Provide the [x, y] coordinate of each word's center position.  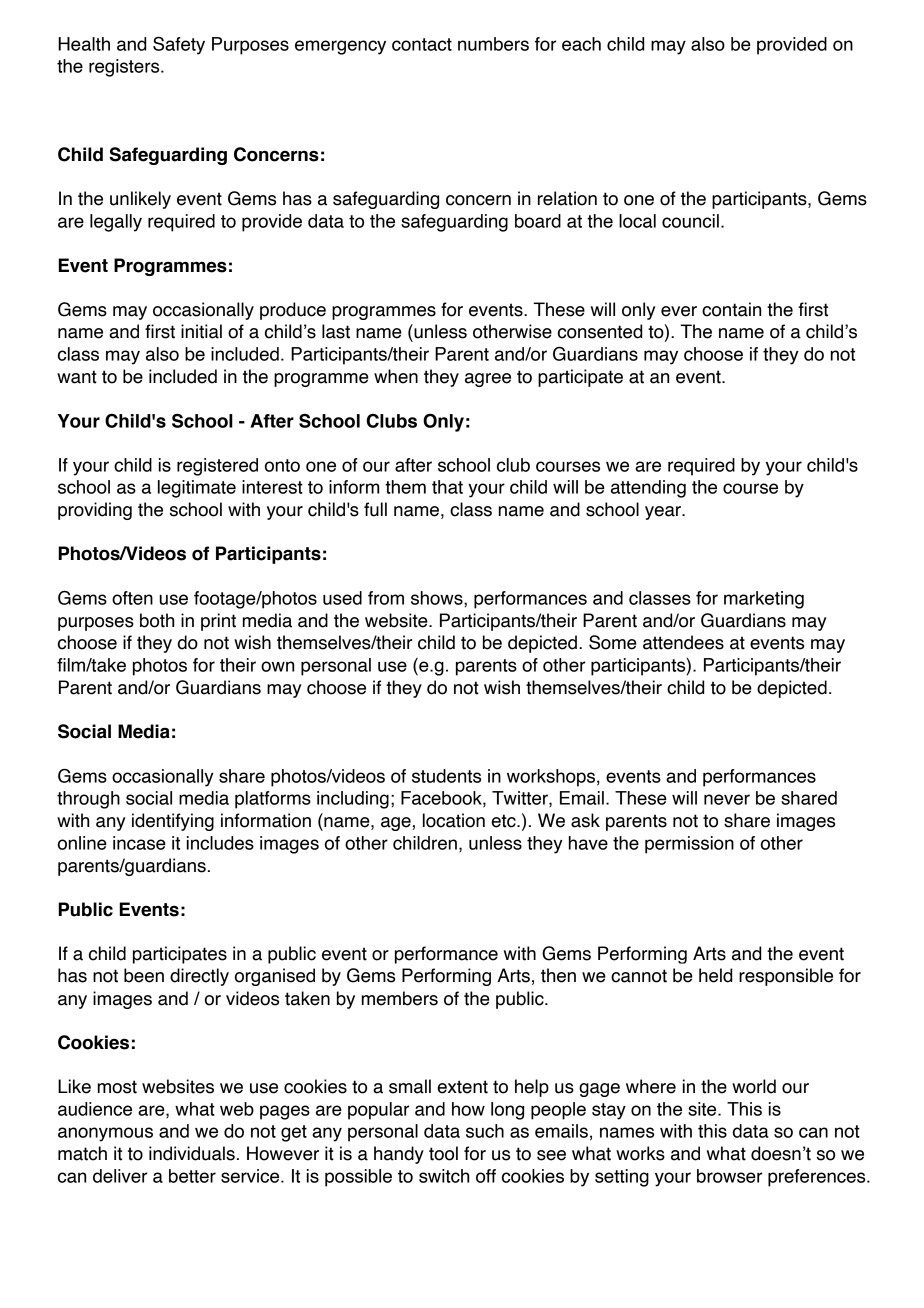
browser [729, 1176]
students [446, 776]
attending [648, 489]
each [581, 44]
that [447, 487]
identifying [173, 822]
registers [125, 68]
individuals [192, 1153]
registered [217, 467]
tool [443, 1153]
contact [422, 44]
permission [689, 845]
